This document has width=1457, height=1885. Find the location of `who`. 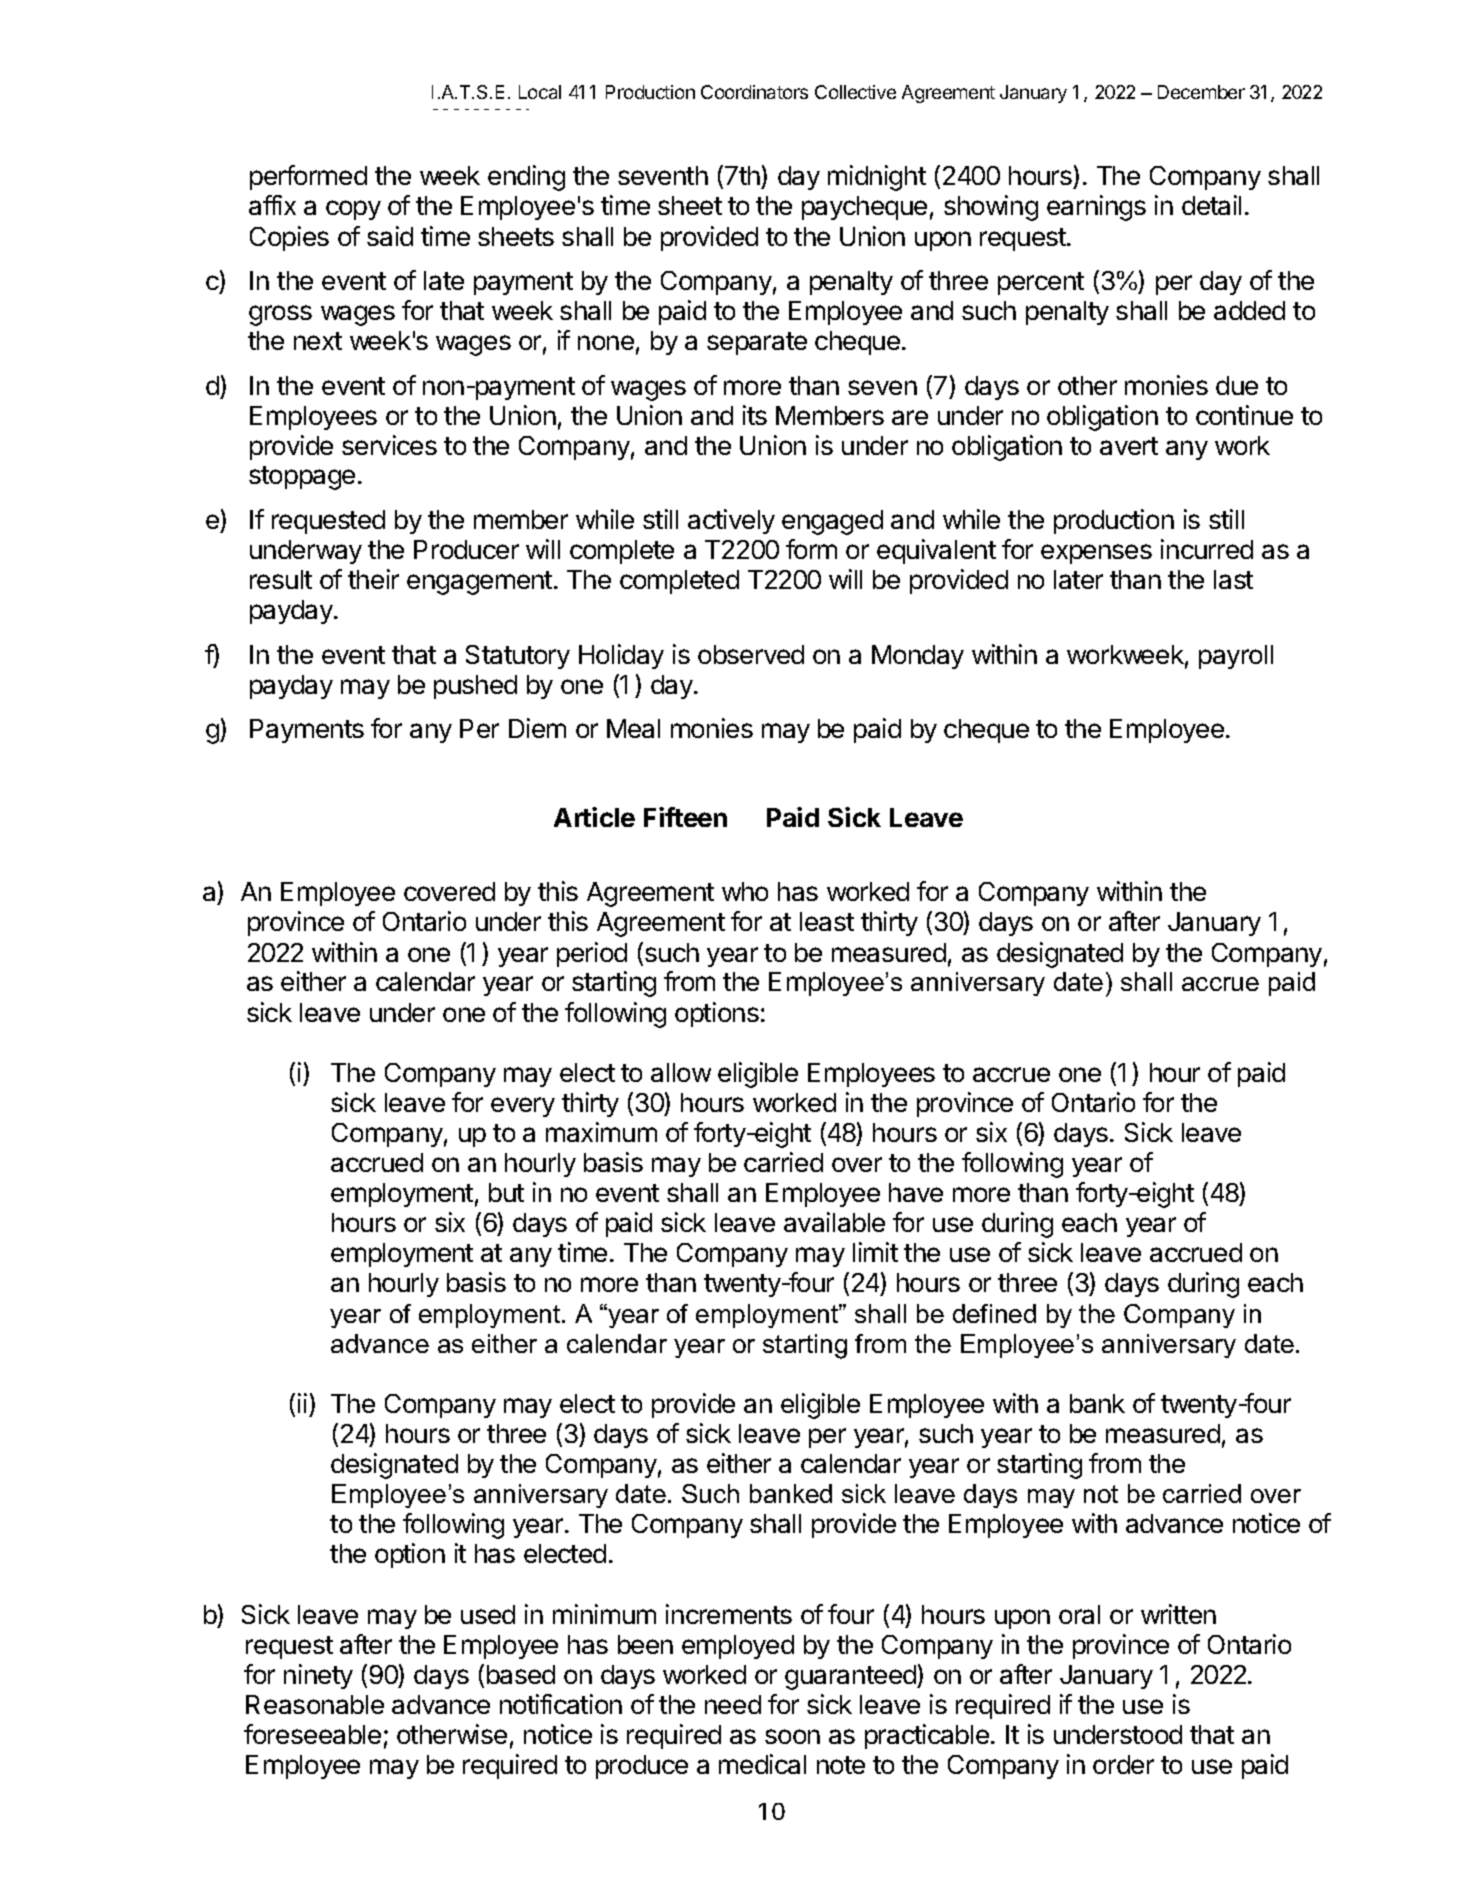

who is located at coordinates (745, 891).
